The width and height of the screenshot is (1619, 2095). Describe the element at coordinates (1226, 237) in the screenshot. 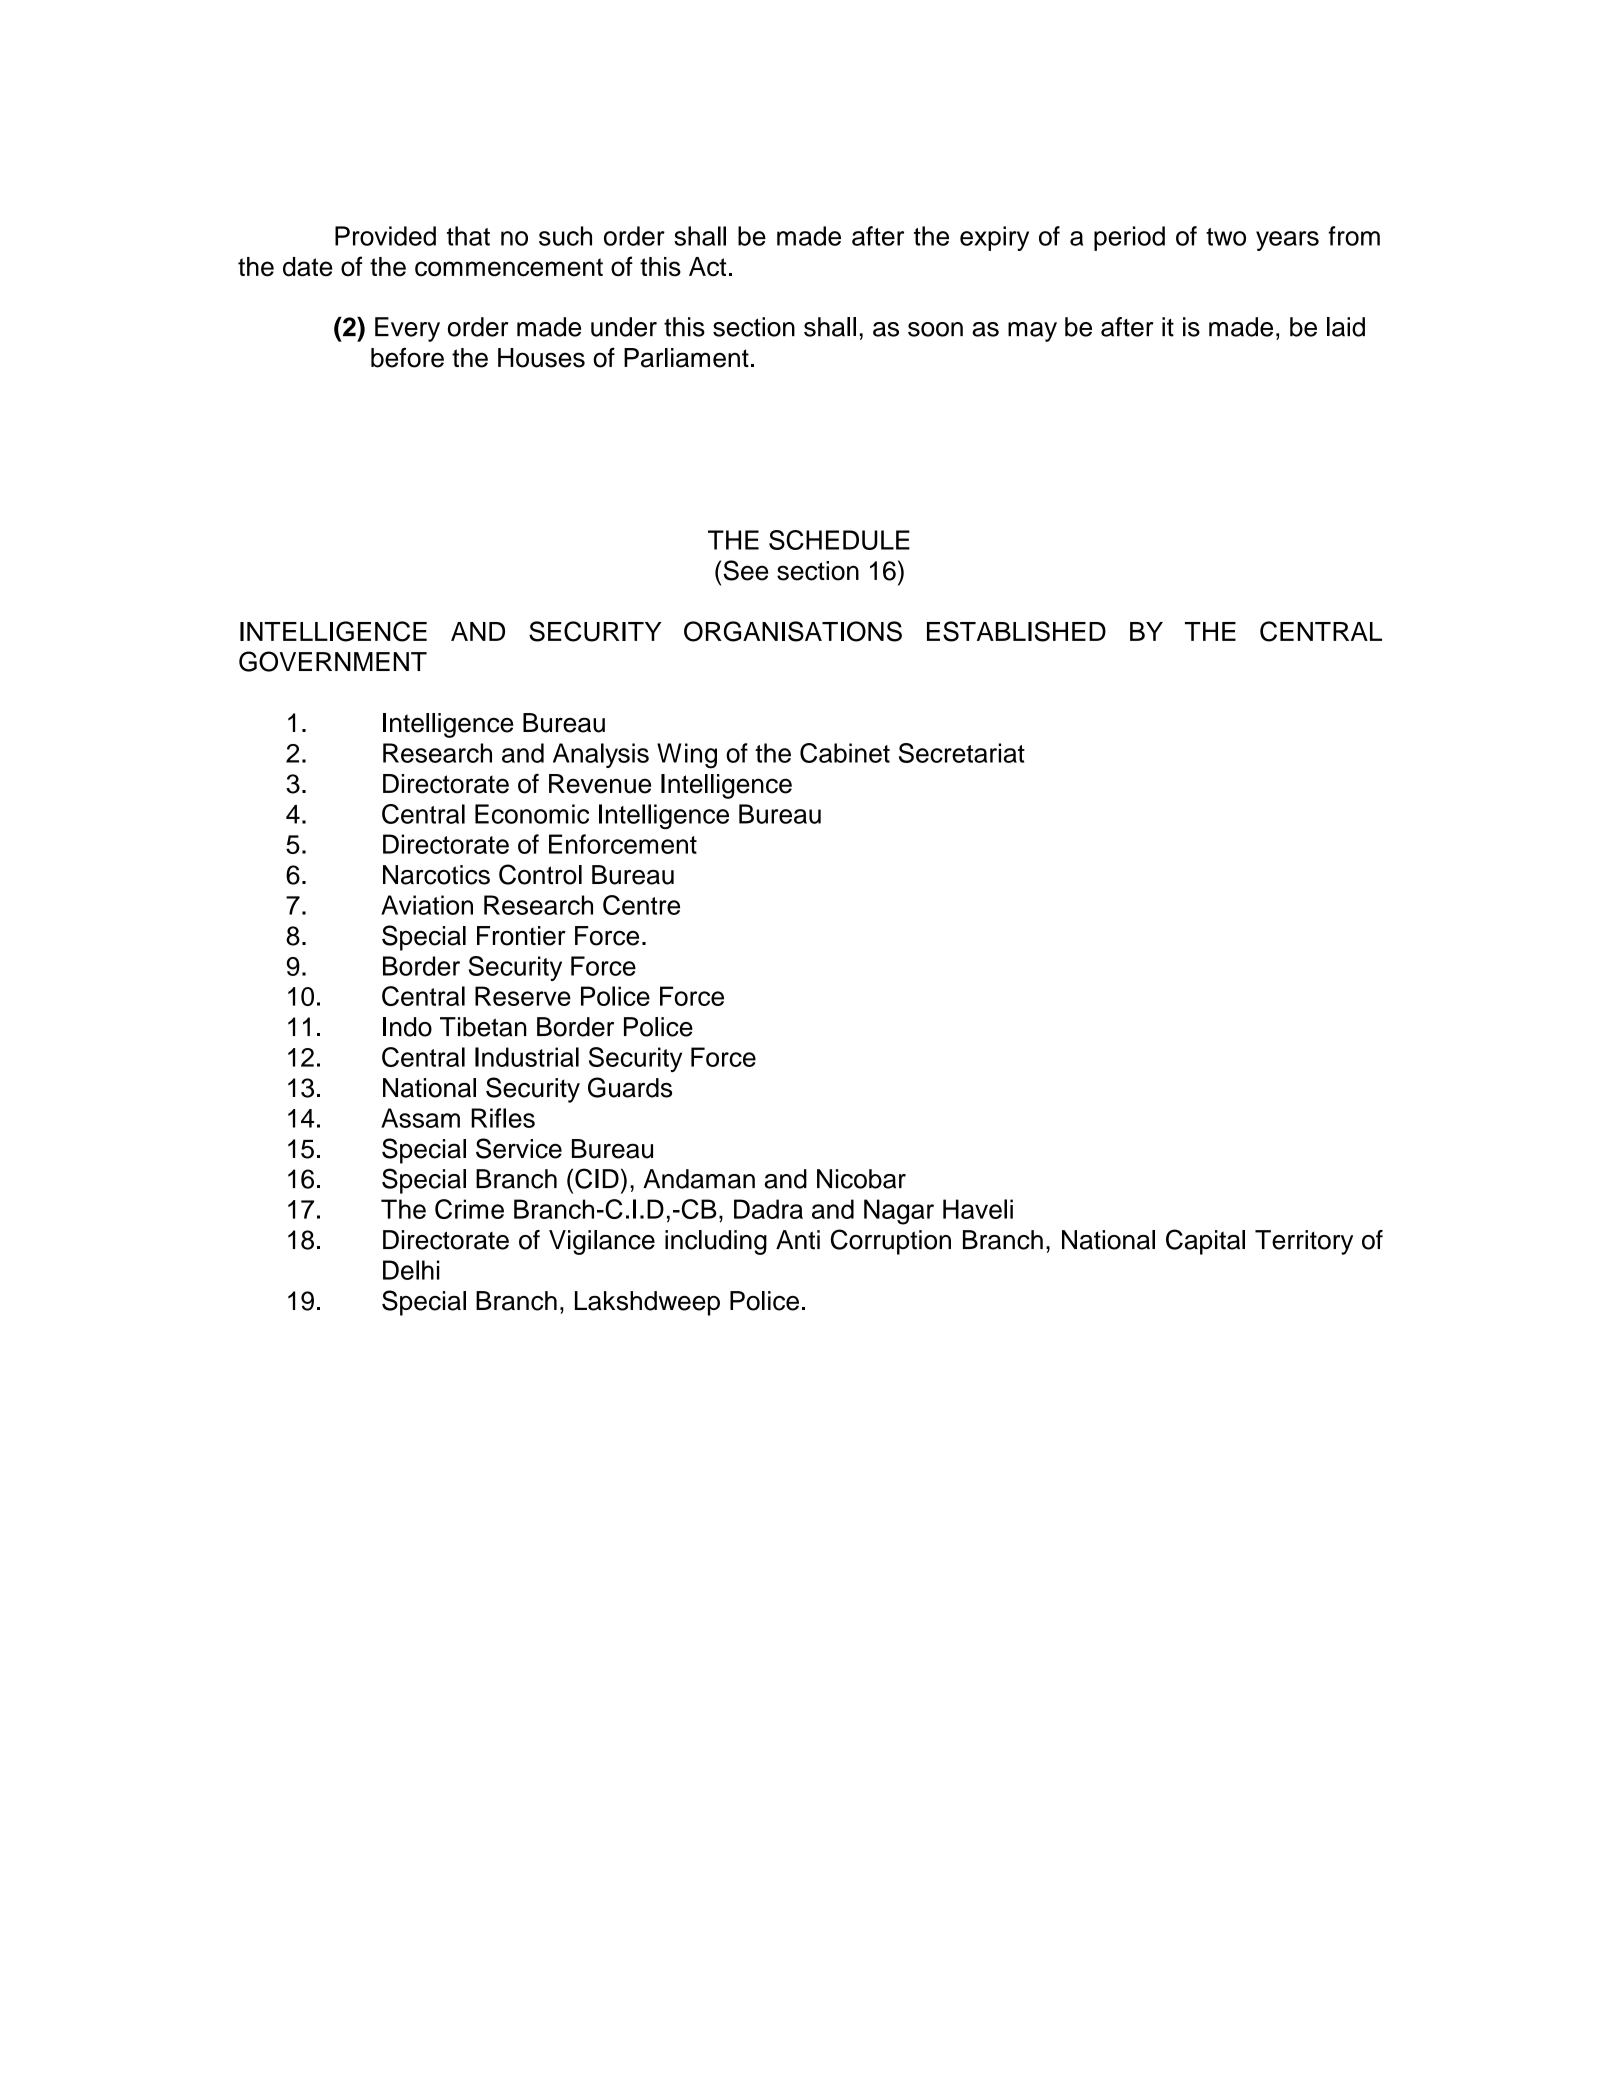

I see `two` at that location.
